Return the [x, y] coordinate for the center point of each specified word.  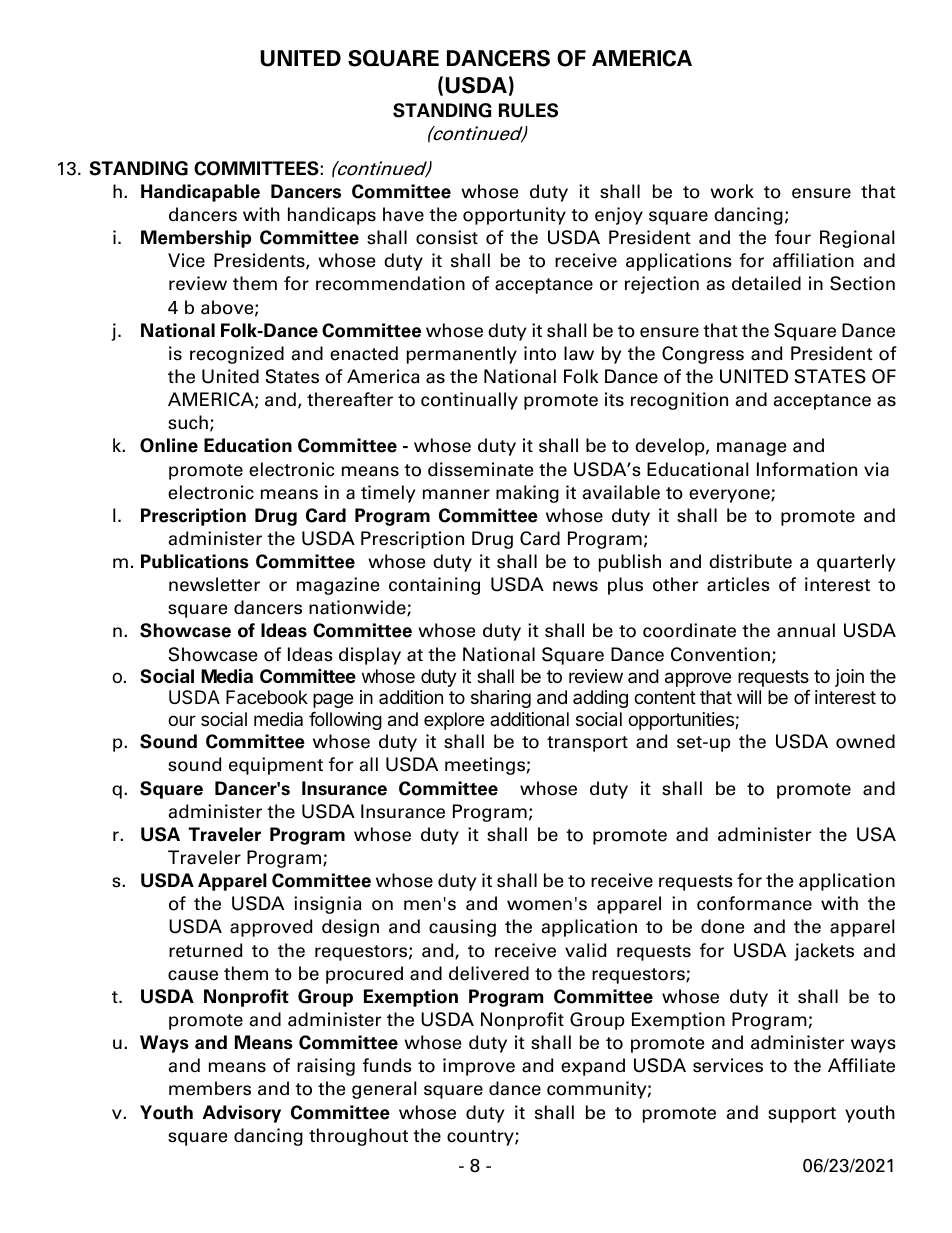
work [732, 191]
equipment [276, 766]
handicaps [332, 216]
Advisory [241, 1114]
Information [807, 469]
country [481, 1138]
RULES [528, 110]
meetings [485, 766]
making [527, 494]
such [188, 422]
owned [865, 741]
